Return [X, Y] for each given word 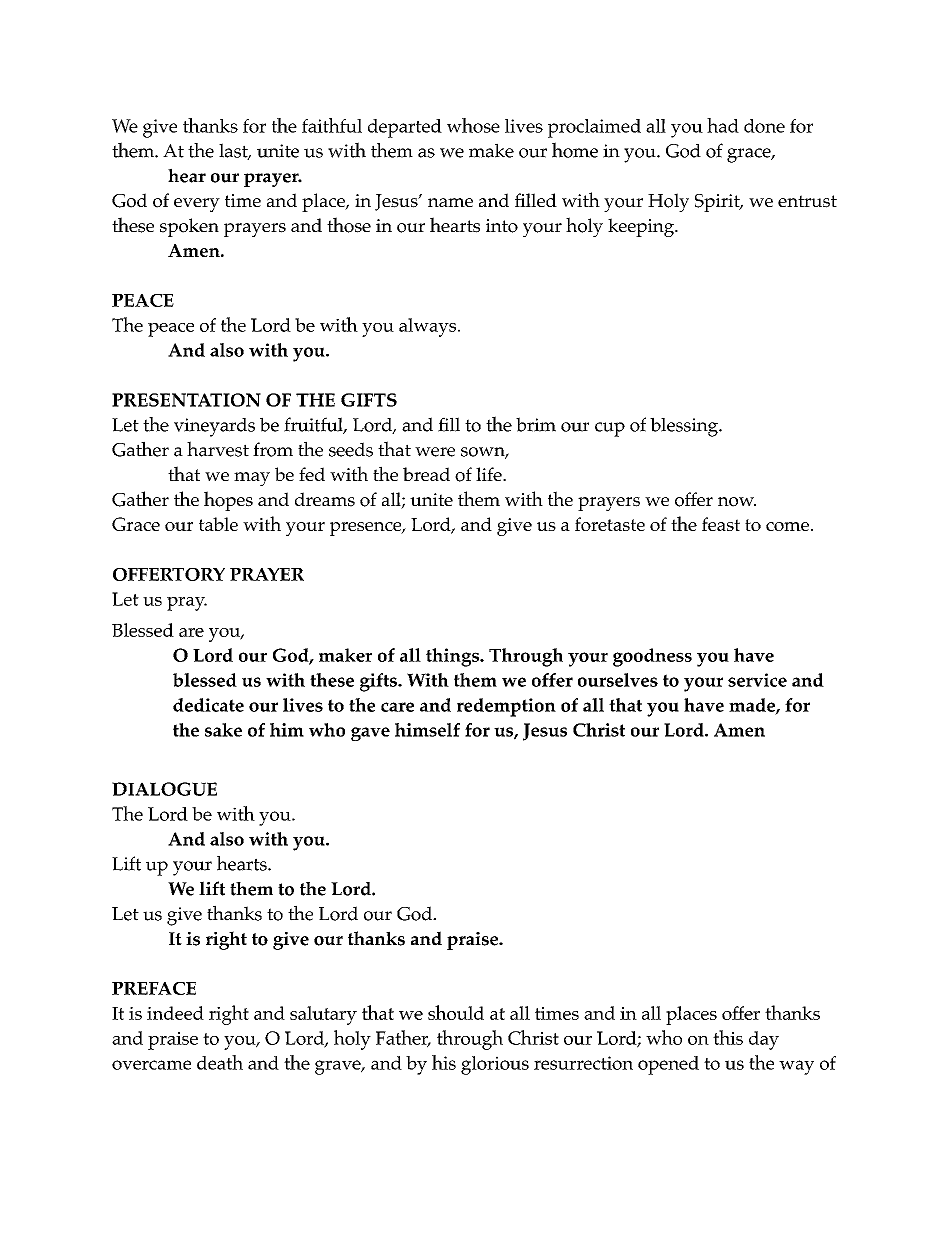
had [723, 125]
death [220, 1062]
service [757, 680]
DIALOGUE [164, 789]
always [429, 327]
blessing [685, 427]
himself [427, 730]
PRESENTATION [186, 400]
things [453, 657]
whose [473, 125]
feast [721, 524]
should [456, 1012]
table [218, 524]
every [197, 205]
